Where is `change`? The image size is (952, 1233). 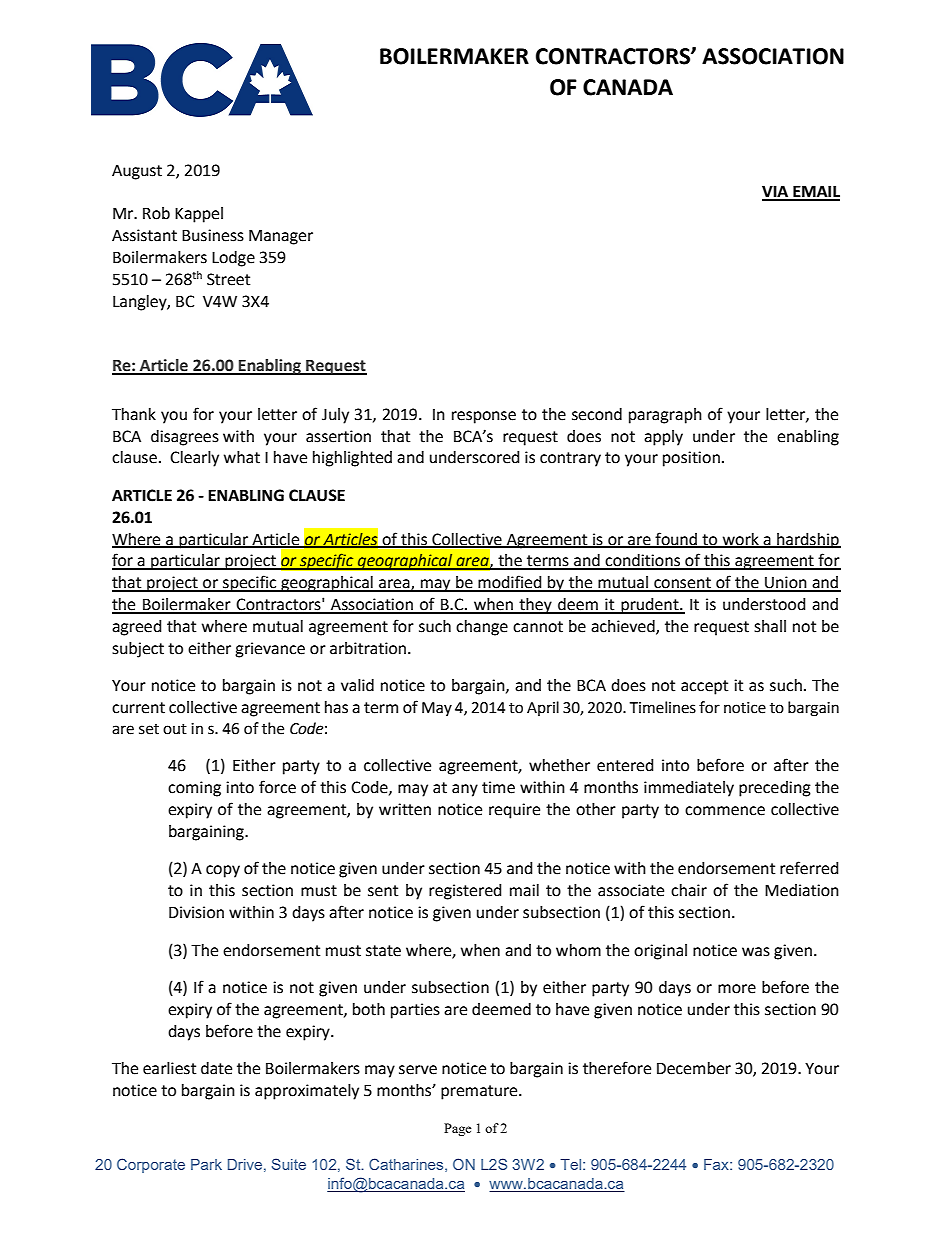 change is located at coordinates (482, 628).
